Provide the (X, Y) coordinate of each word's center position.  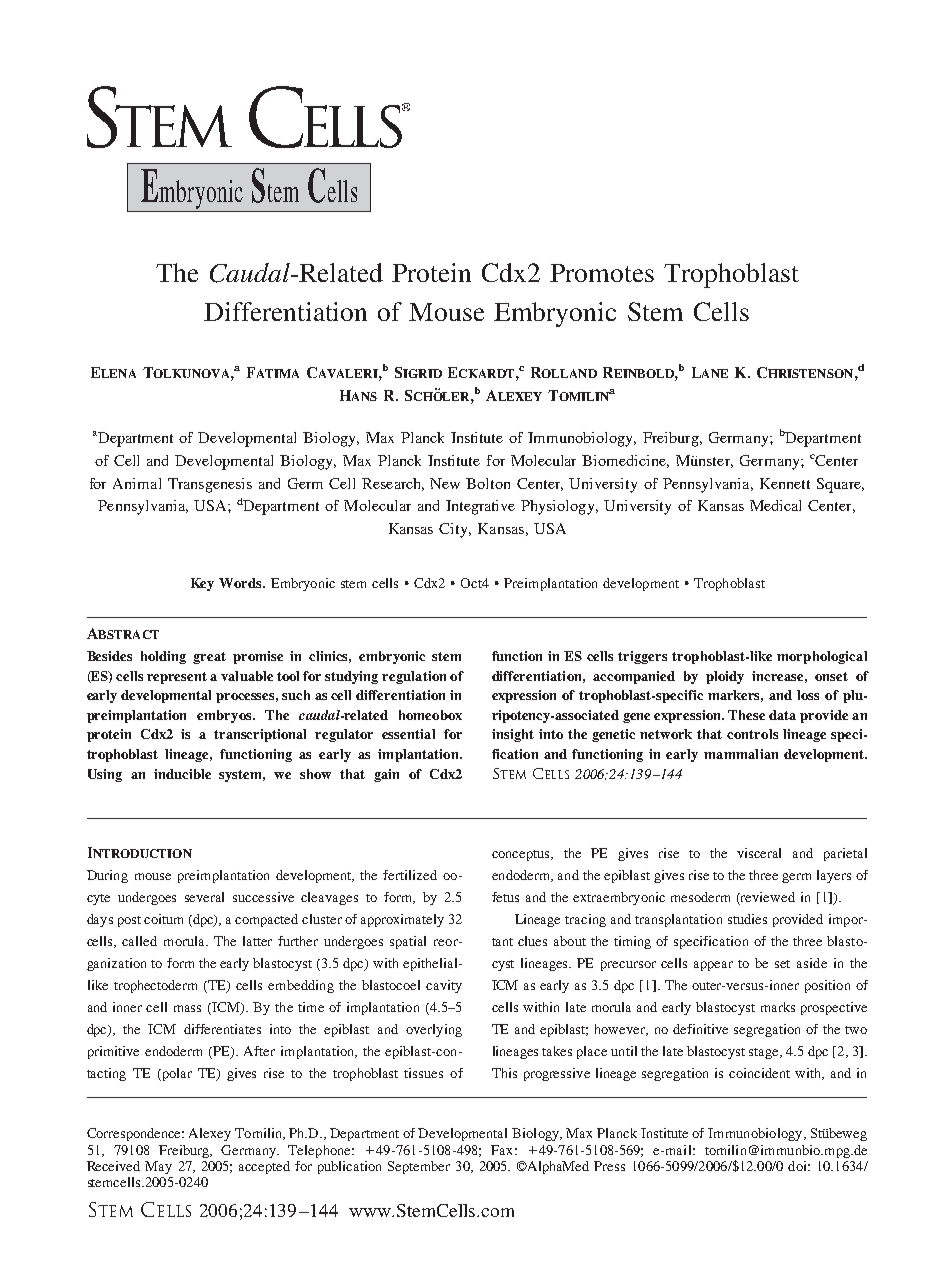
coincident (759, 1073)
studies (747, 919)
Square (840, 485)
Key (202, 584)
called (139, 941)
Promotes (602, 273)
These (746, 715)
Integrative (480, 507)
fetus (505, 897)
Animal (137, 483)
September (419, 1167)
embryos (225, 716)
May (158, 1167)
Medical (775, 505)
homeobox (430, 715)
